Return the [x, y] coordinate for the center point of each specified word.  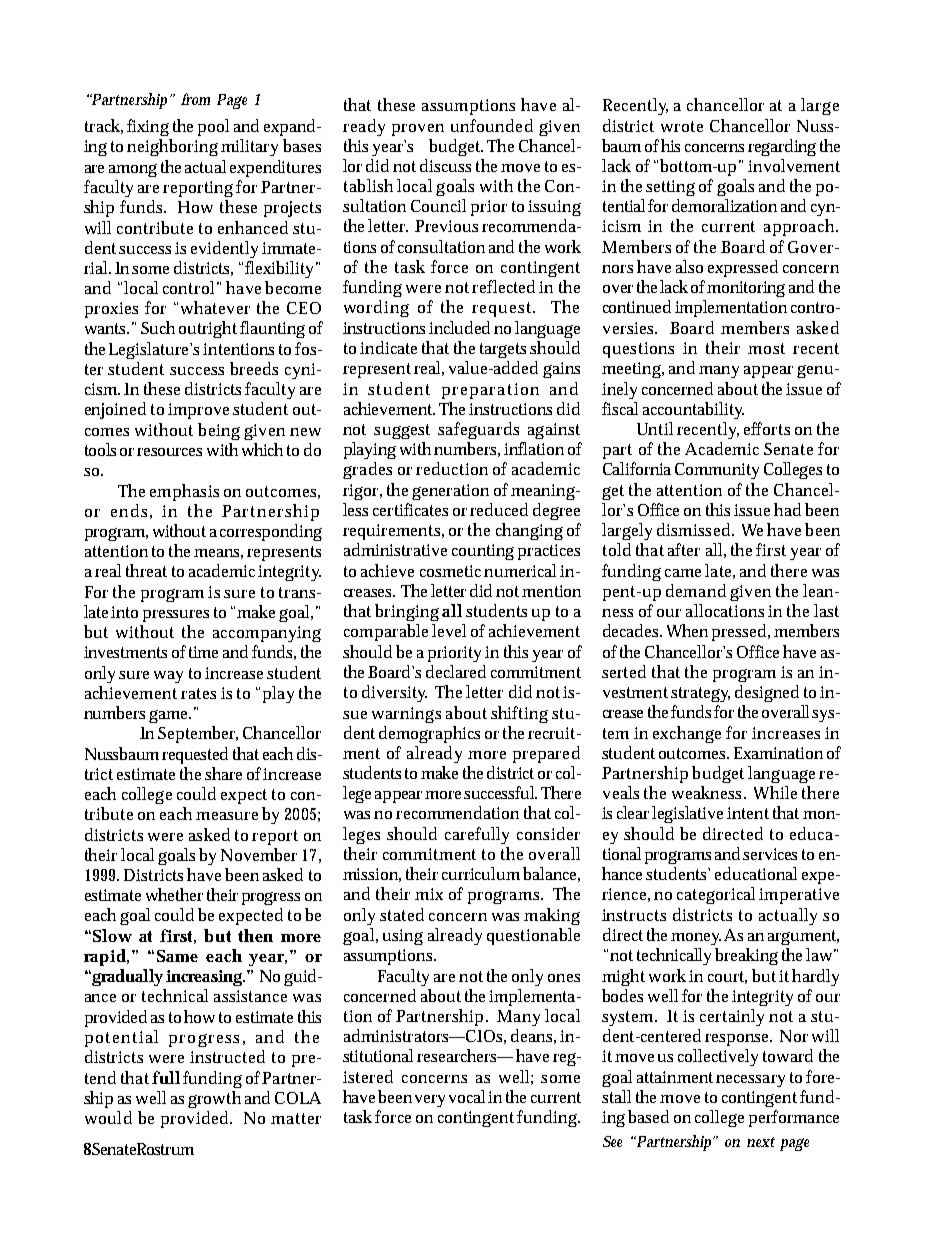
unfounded [492, 125]
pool [213, 127]
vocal [469, 1096]
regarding [782, 147]
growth [214, 1099]
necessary [750, 1081]
